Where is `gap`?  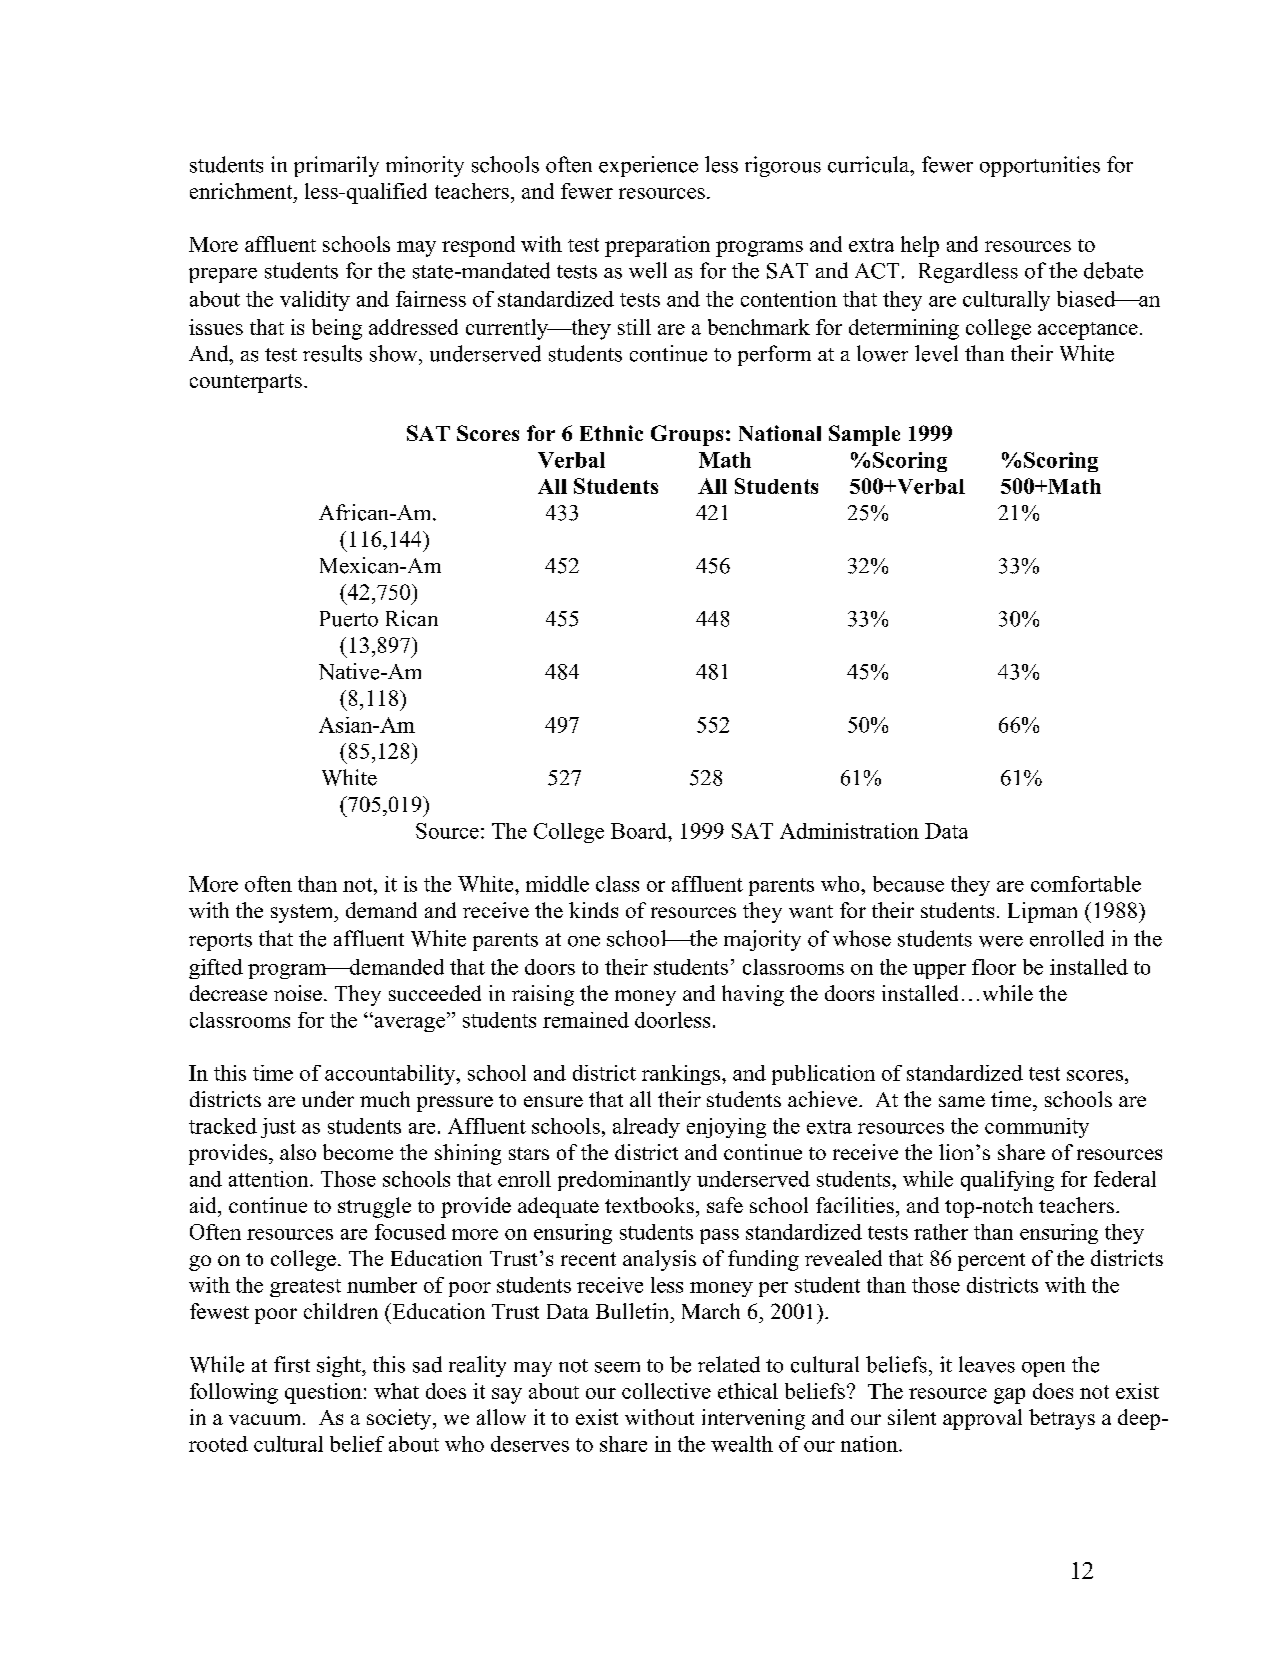 gap is located at coordinates (1009, 1396).
